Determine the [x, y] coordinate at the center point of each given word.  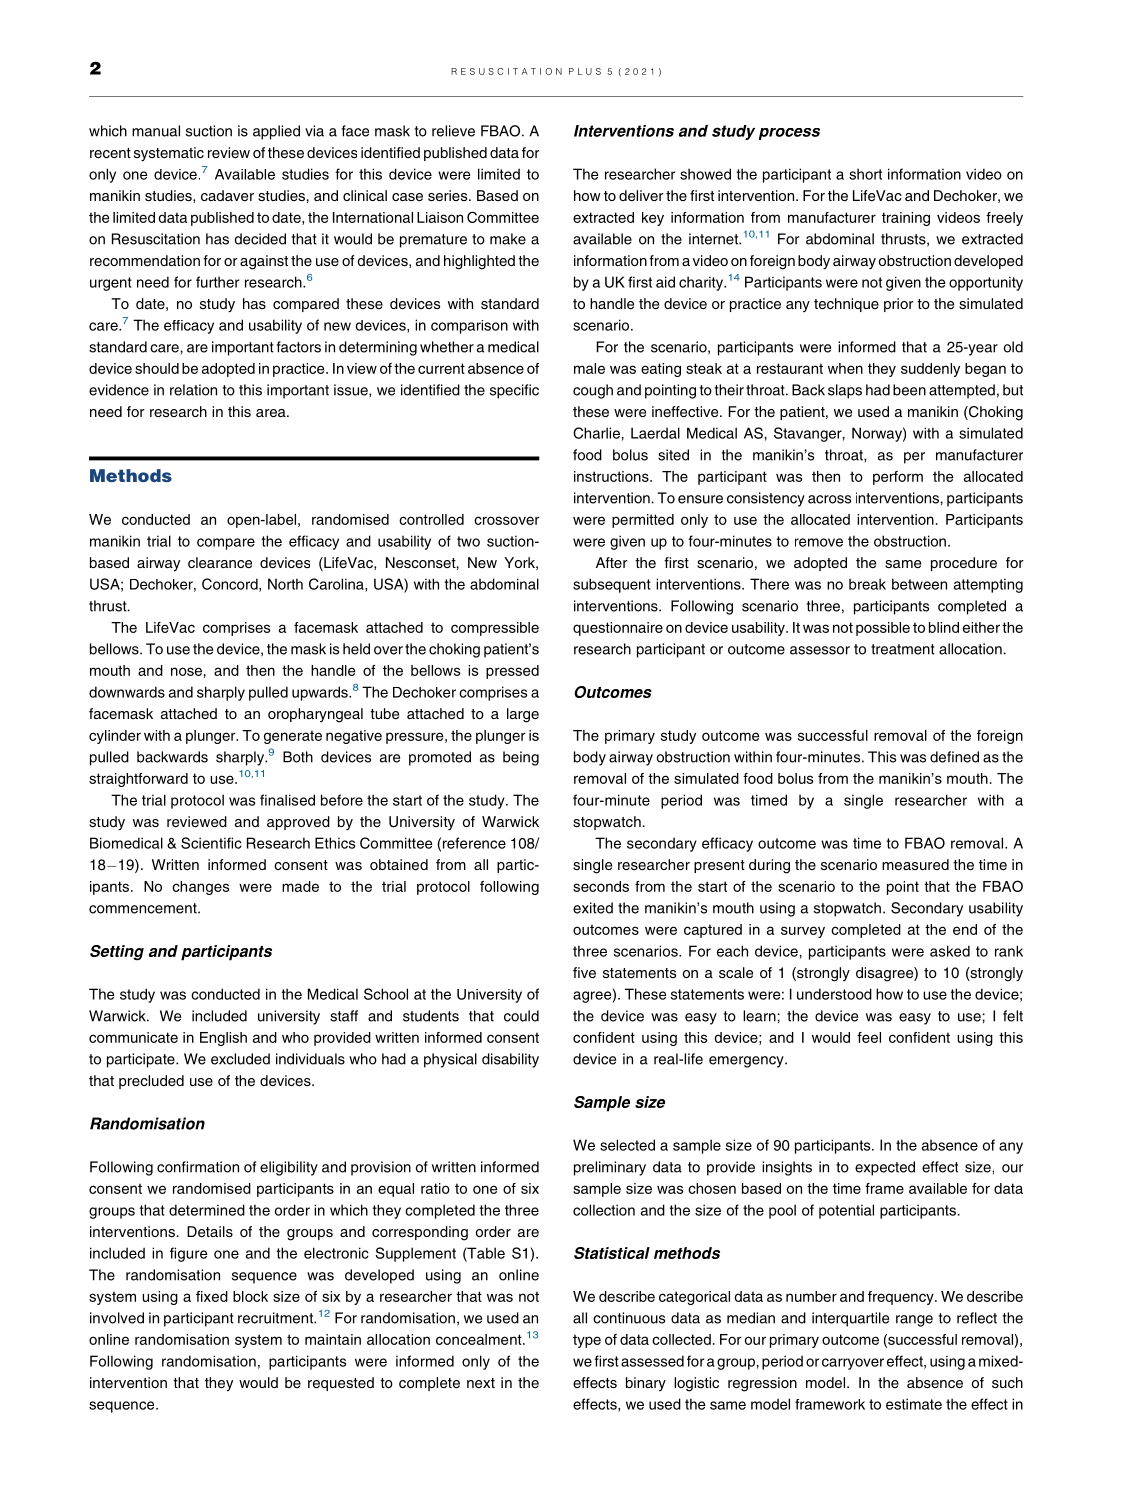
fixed [212, 1296]
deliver [641, 195]
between [919, 584]
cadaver [227, 195]
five [584, 972]
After [612, 562]
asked [950, 951]
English [223, 1039]
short [865, 174]
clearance [220, 562]
